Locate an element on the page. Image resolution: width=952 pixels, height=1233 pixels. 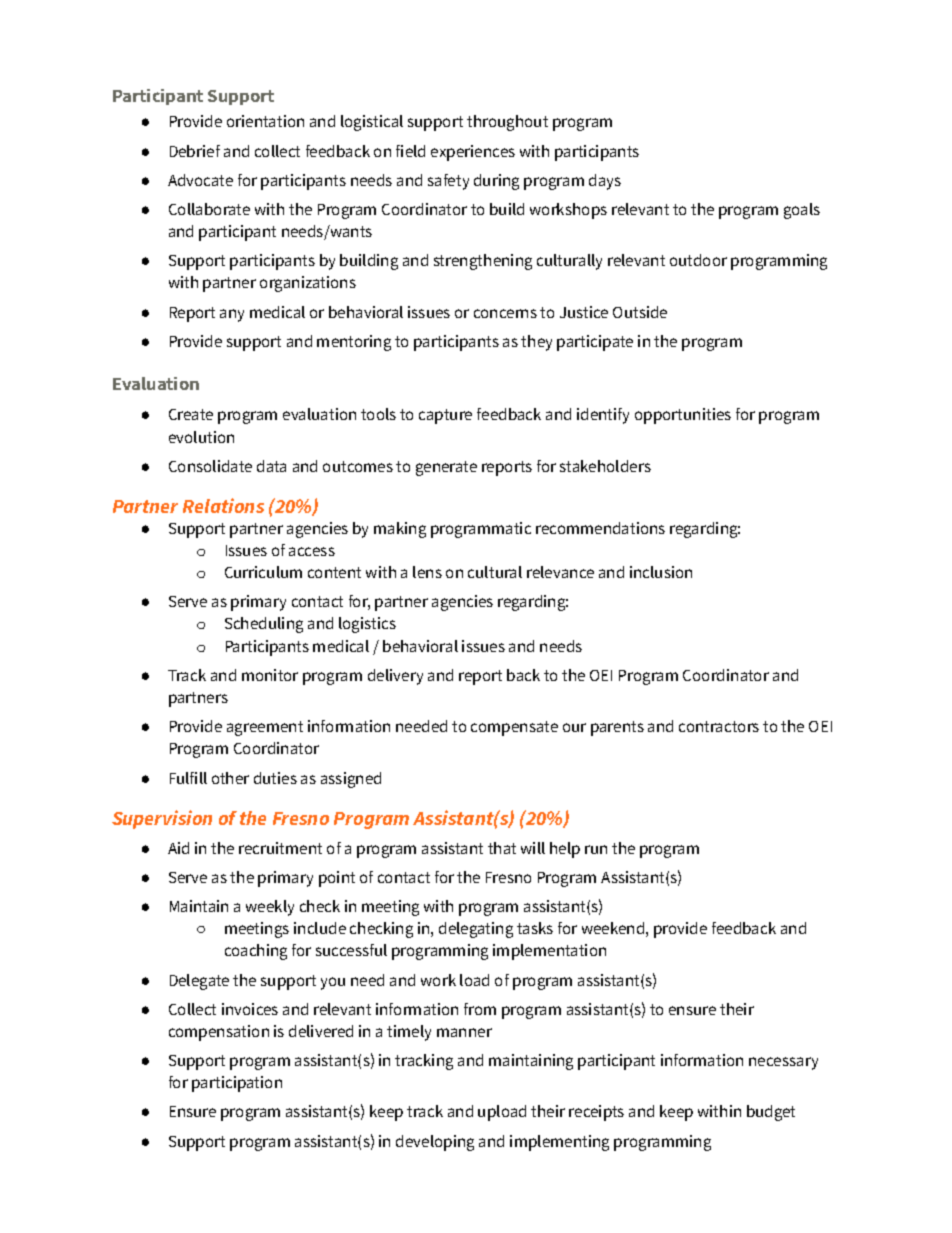
lens is located at coordinates (427, 572).
